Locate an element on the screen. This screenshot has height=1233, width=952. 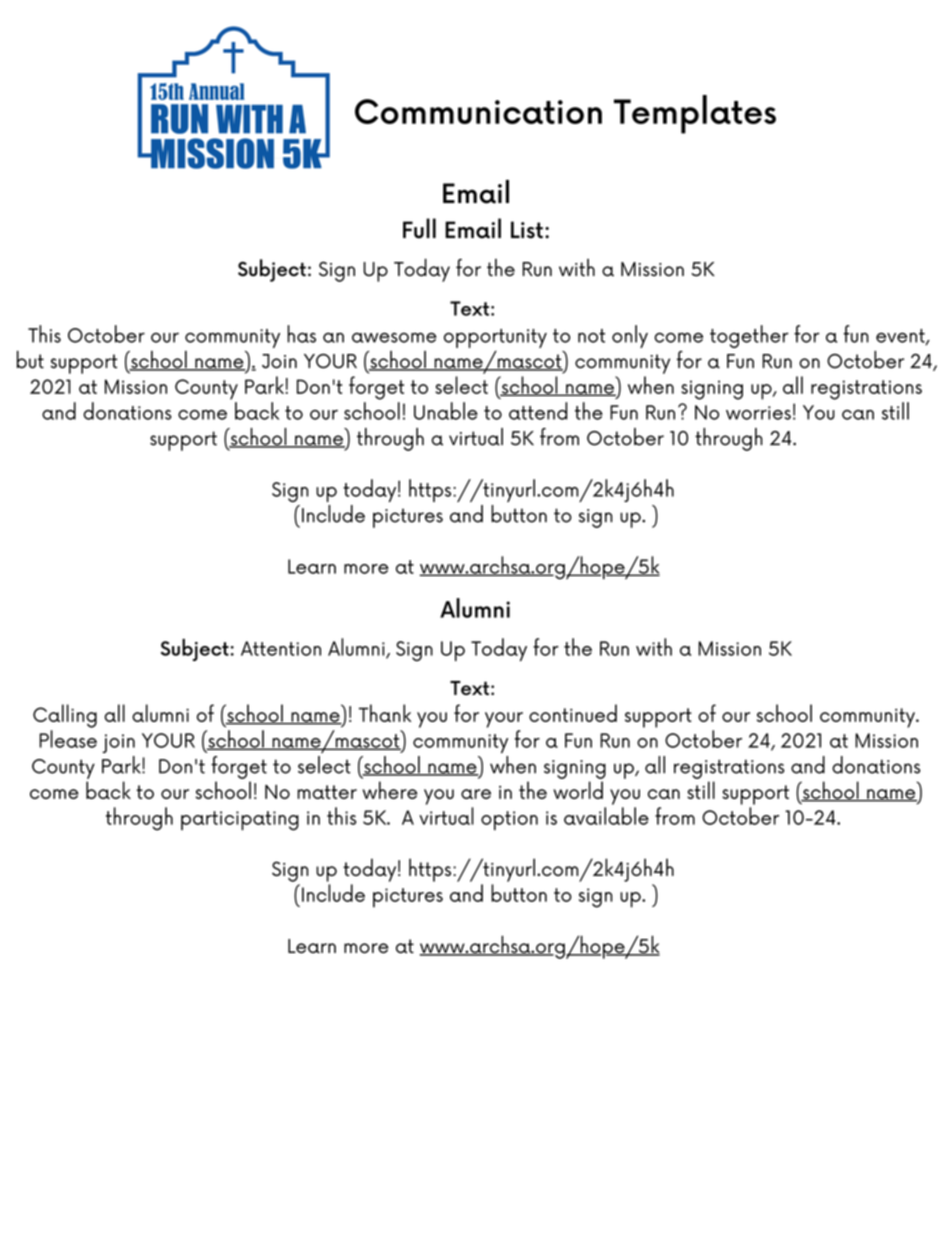
participating is located at coordinates (240, 821).
